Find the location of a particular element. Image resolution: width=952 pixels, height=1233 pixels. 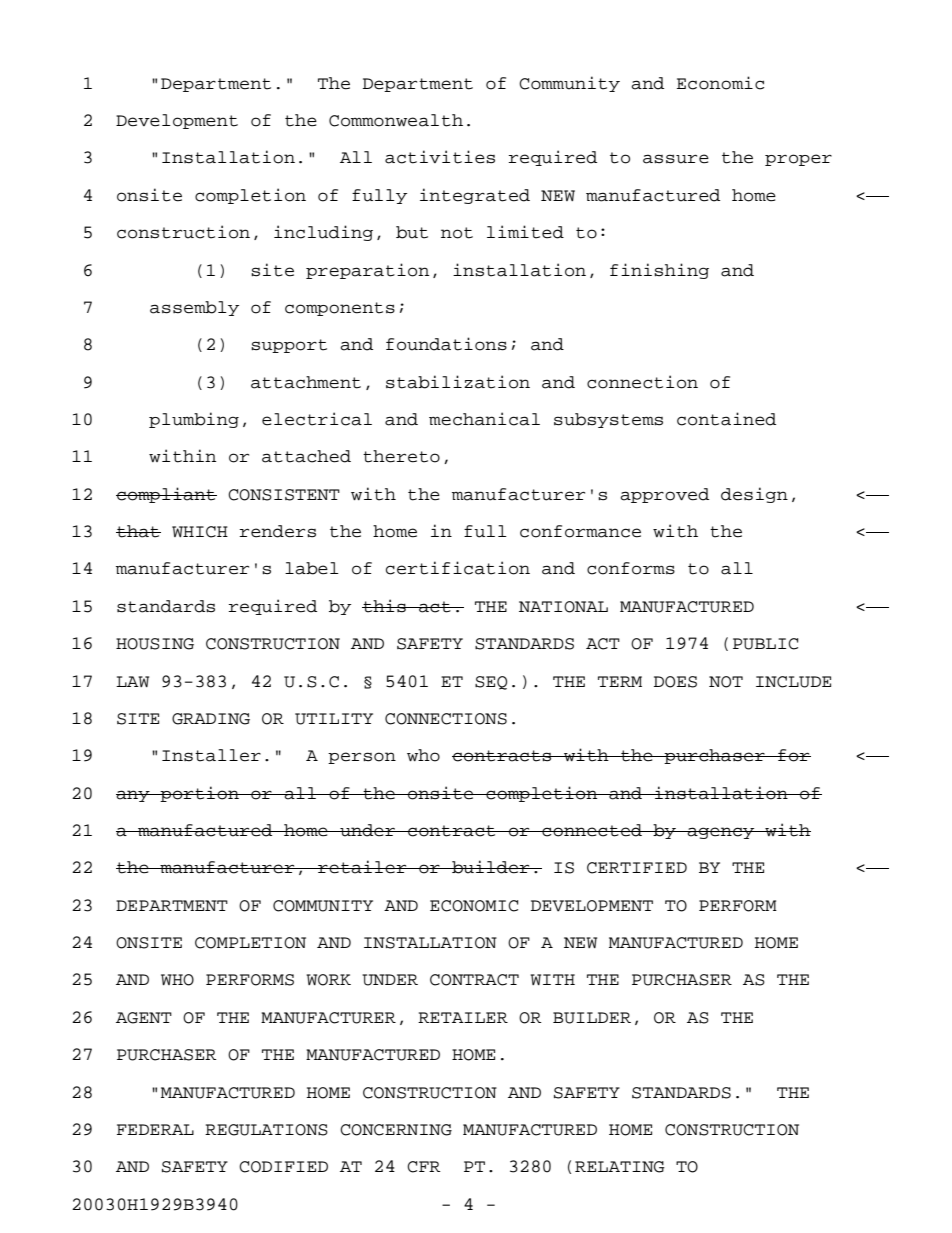

SEQ is located at coordinates (491, 683).
